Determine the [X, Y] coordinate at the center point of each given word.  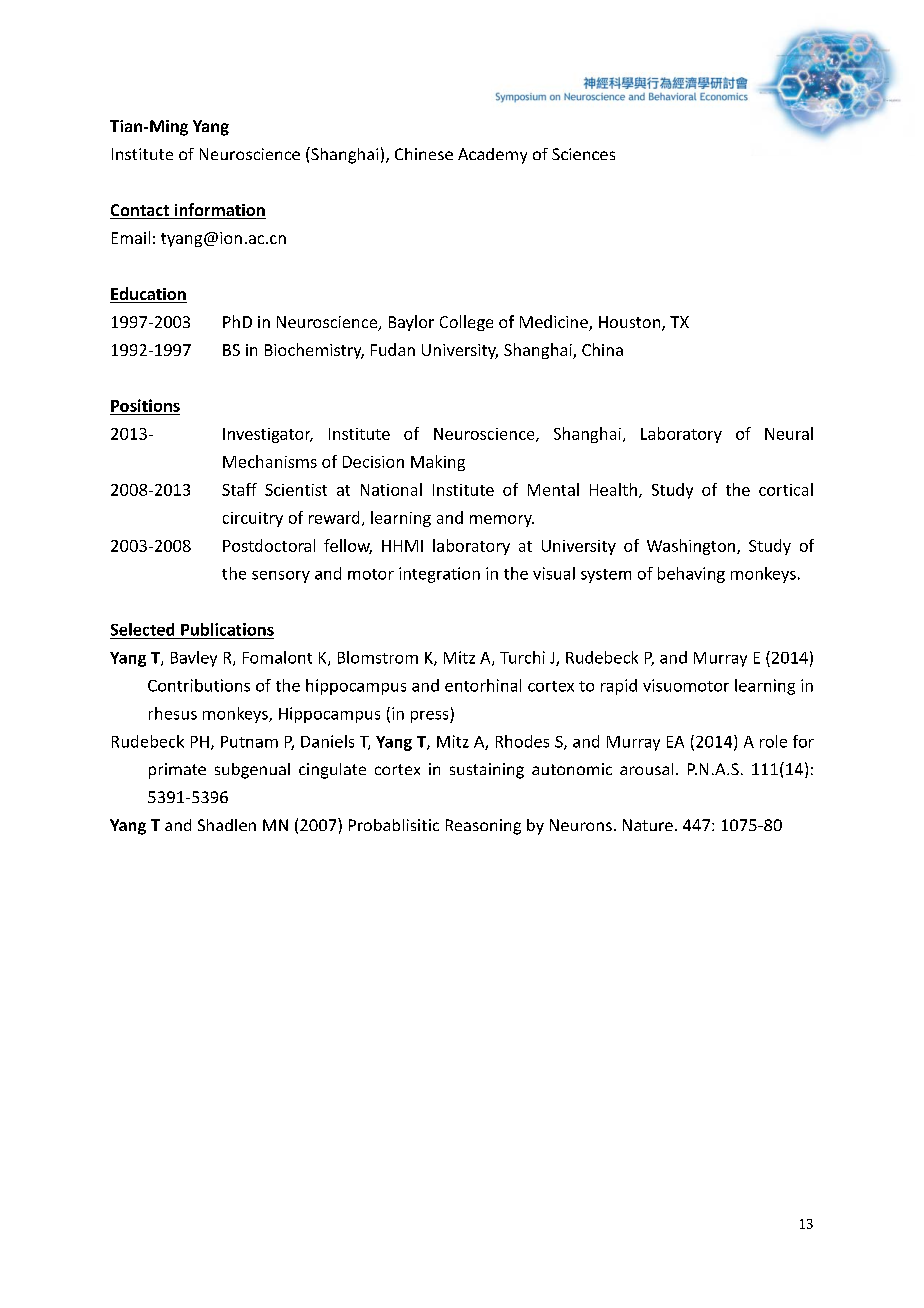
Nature [648, 825]
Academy [492, 156]
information [219, 211]
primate [177, 771]
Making [438, 463]
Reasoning [483, 827]
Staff [239, 489]
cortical [786, 489]
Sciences [583, 154]
